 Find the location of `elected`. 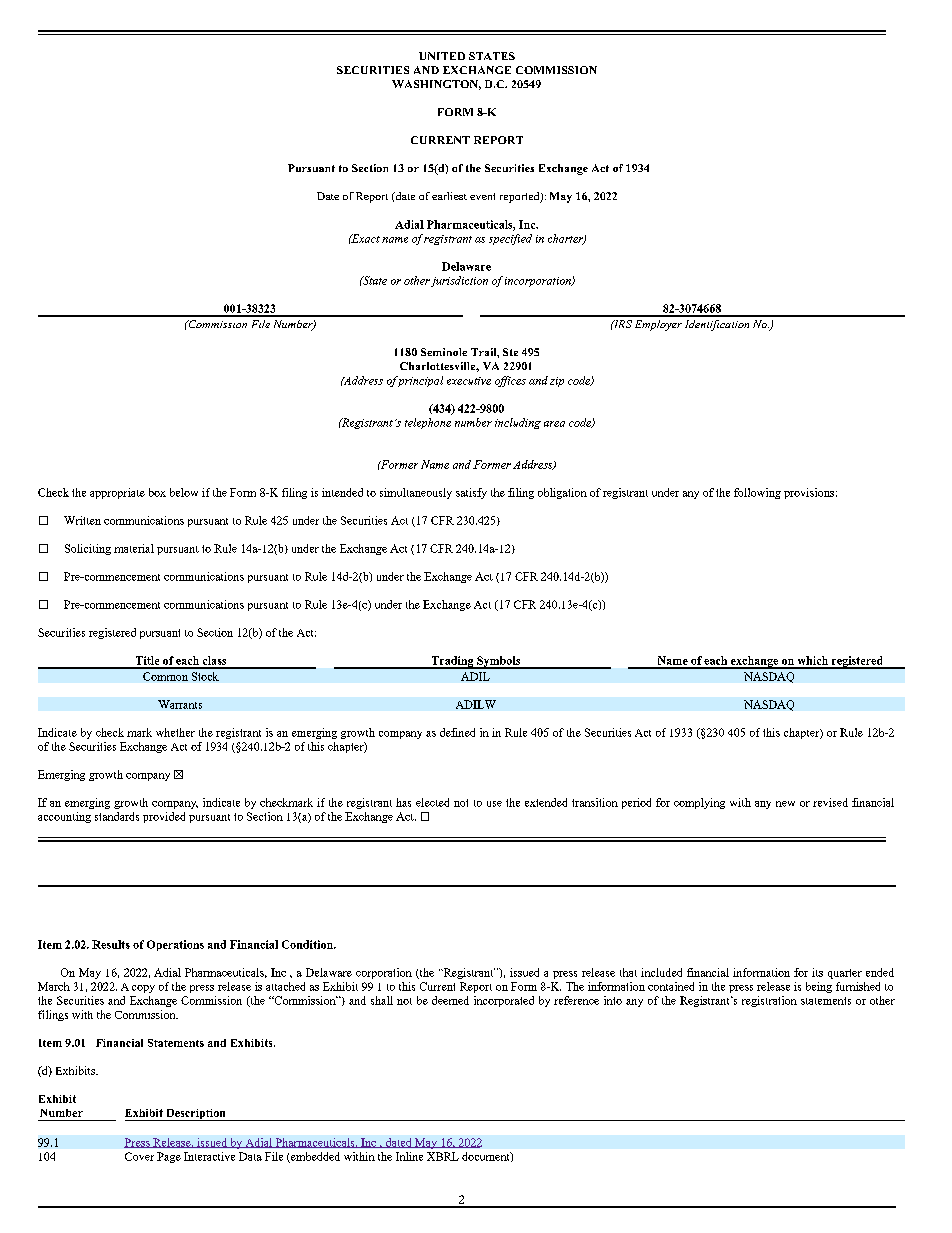

elected is located at coordinates (432, 802).
